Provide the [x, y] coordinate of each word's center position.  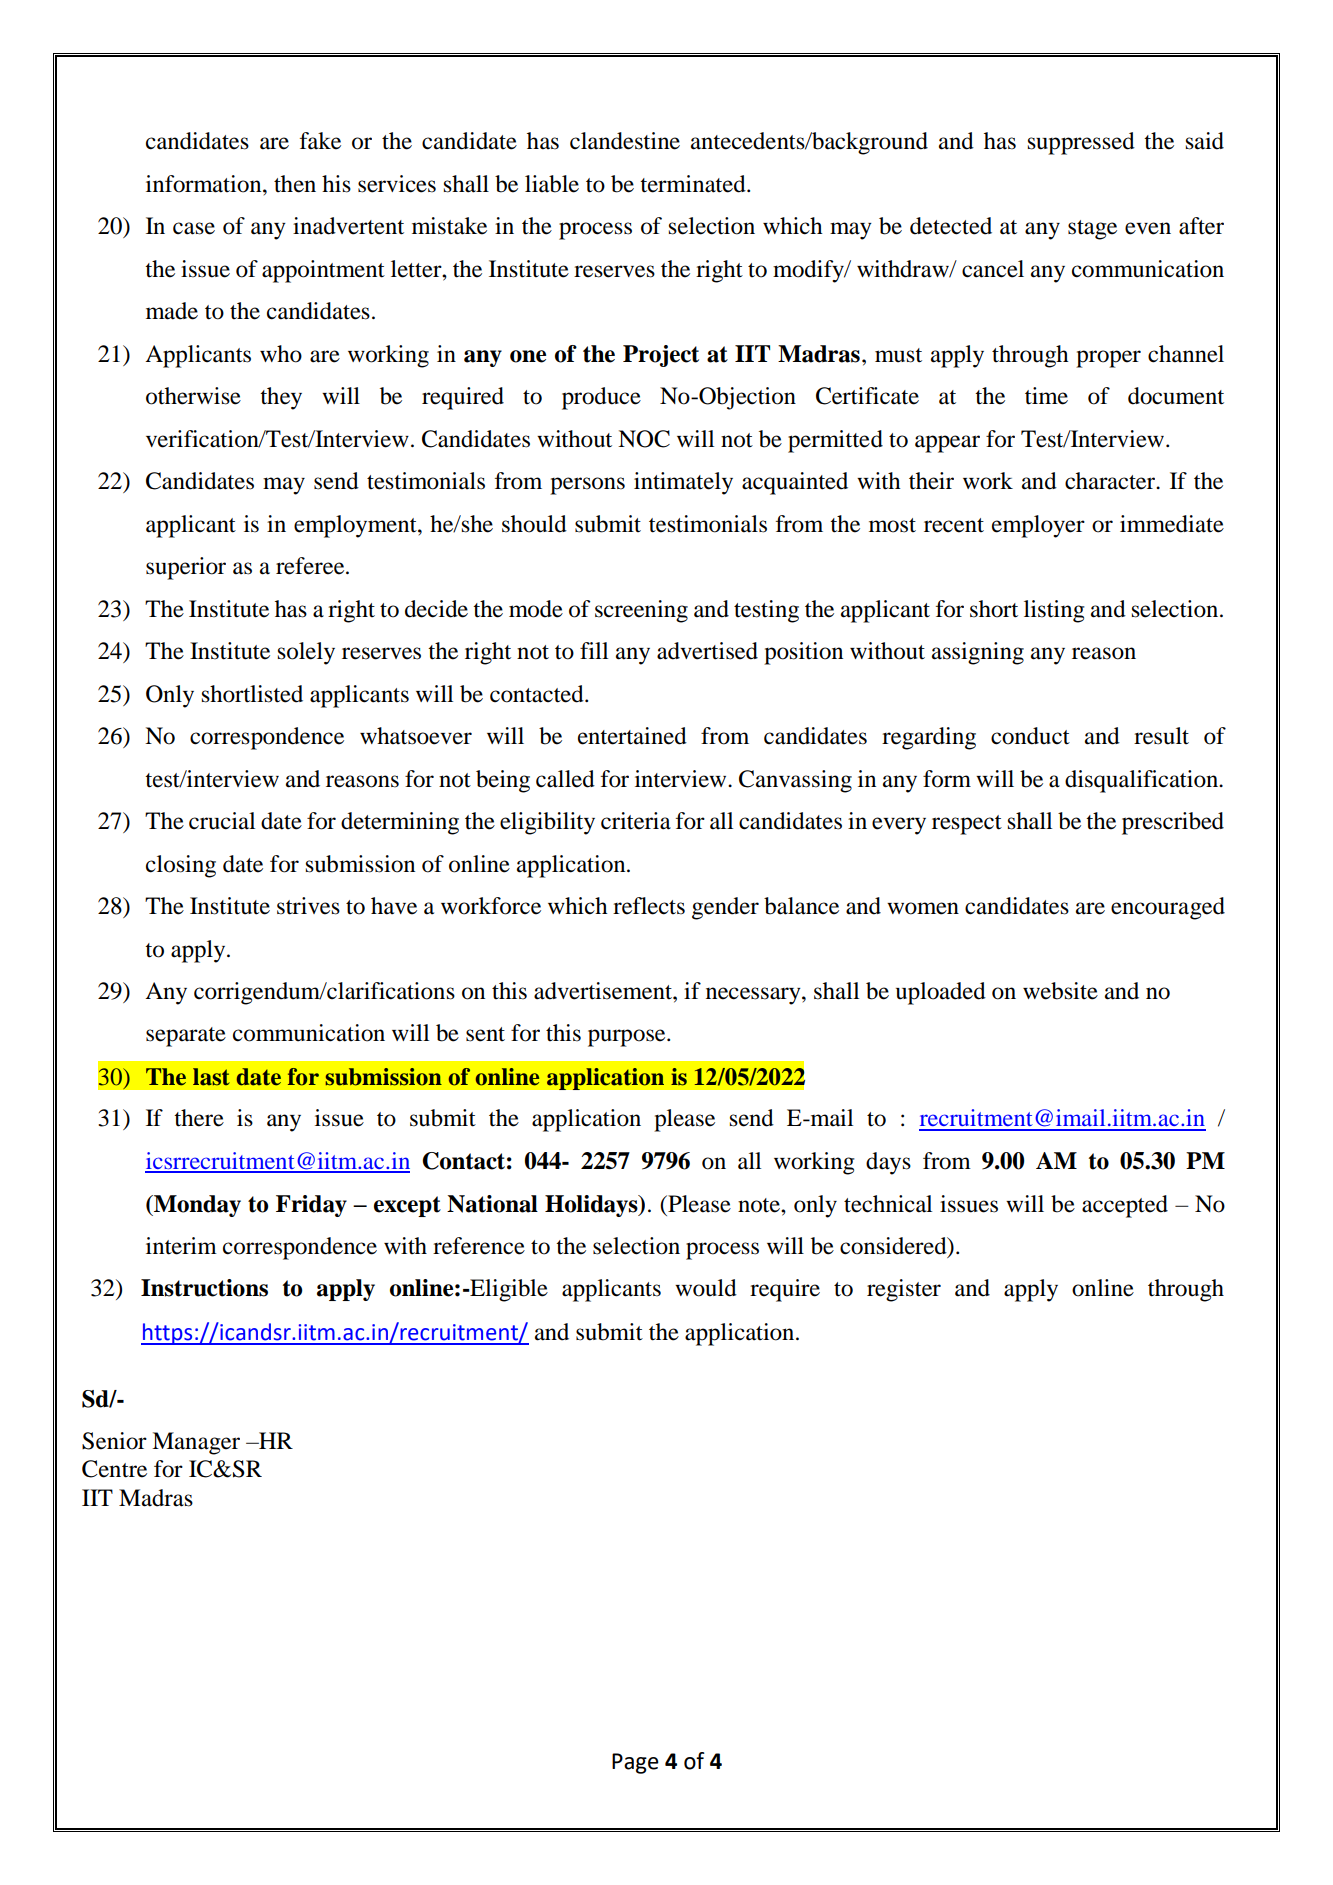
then [295, 184]
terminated [694, 184]
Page [635, 1763]
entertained [632, 736]
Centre [114, 1469]
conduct [1030, 736]
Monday [196, 1206]
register [904, 1290]
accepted [1125, 1206]
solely [306, 653]
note [760, 1205]
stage [1092, 230]
